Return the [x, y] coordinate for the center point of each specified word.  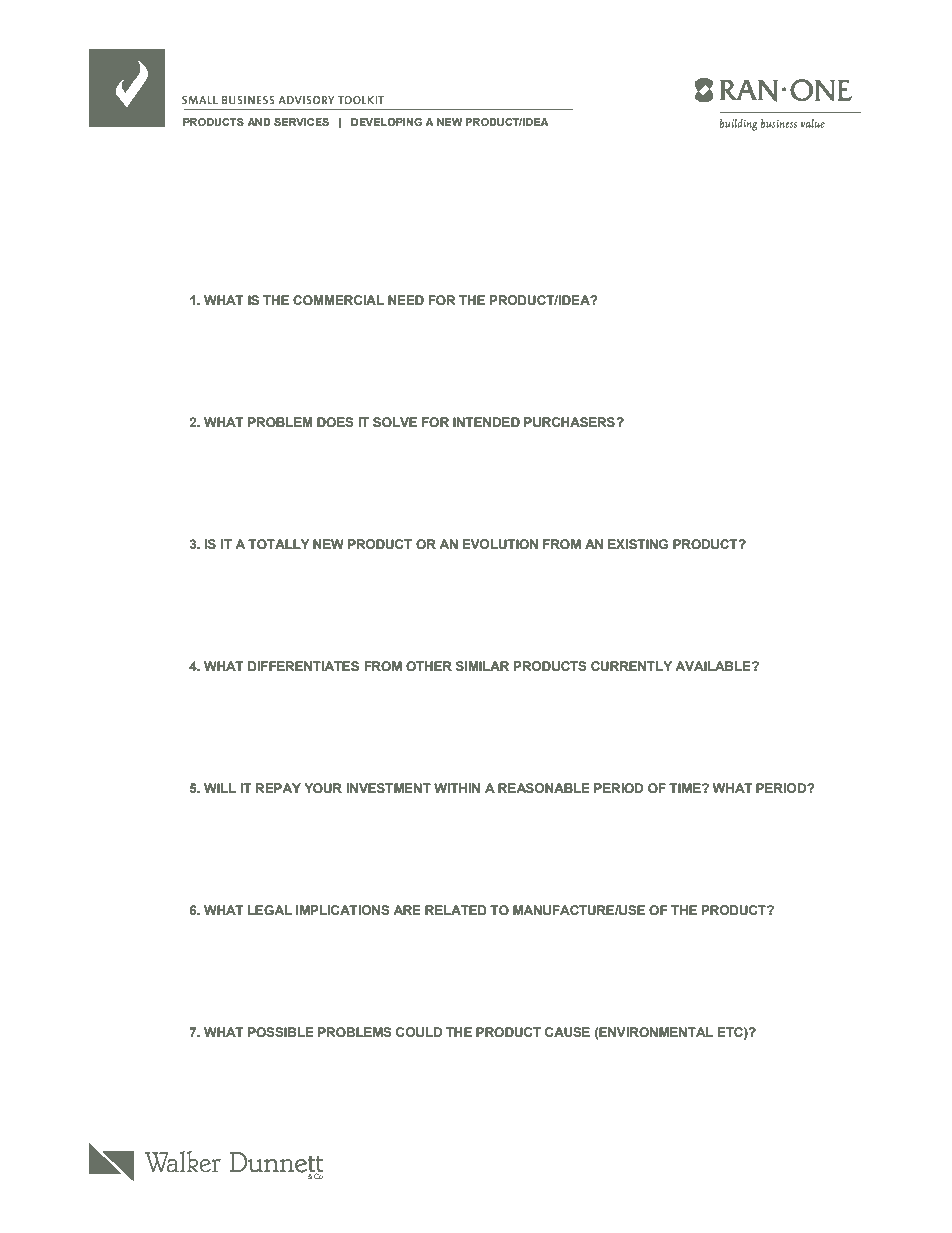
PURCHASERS [570, 422]
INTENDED [486, 422]
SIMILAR [482, 666]
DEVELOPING [386, 122]
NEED [406, 300]
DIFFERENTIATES [303, 666]
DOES [335, 422]
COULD [419, 1032]
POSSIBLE [281, 1032]
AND [259, 122]
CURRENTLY [631, 666]
